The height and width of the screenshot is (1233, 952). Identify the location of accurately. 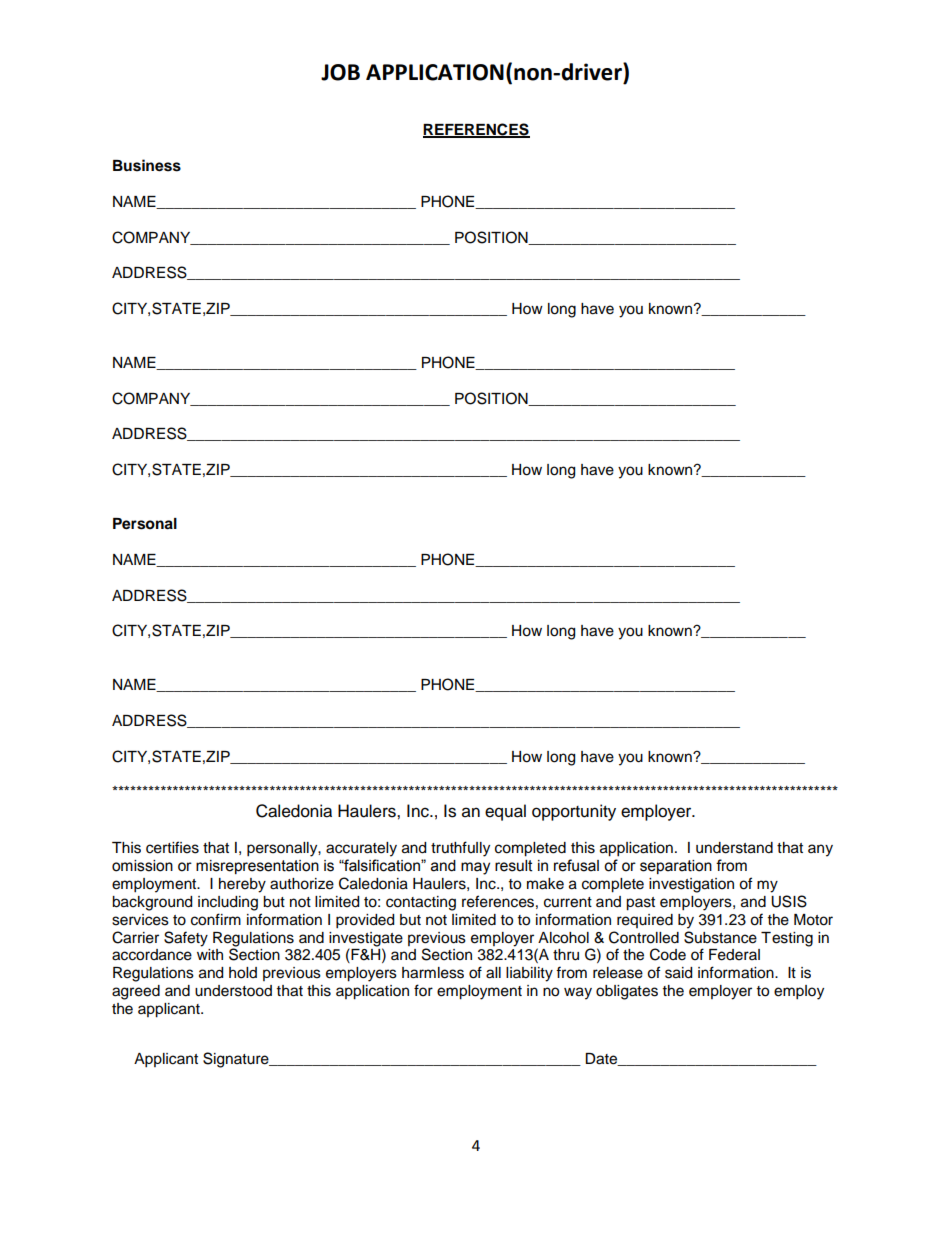
(361, 849).
